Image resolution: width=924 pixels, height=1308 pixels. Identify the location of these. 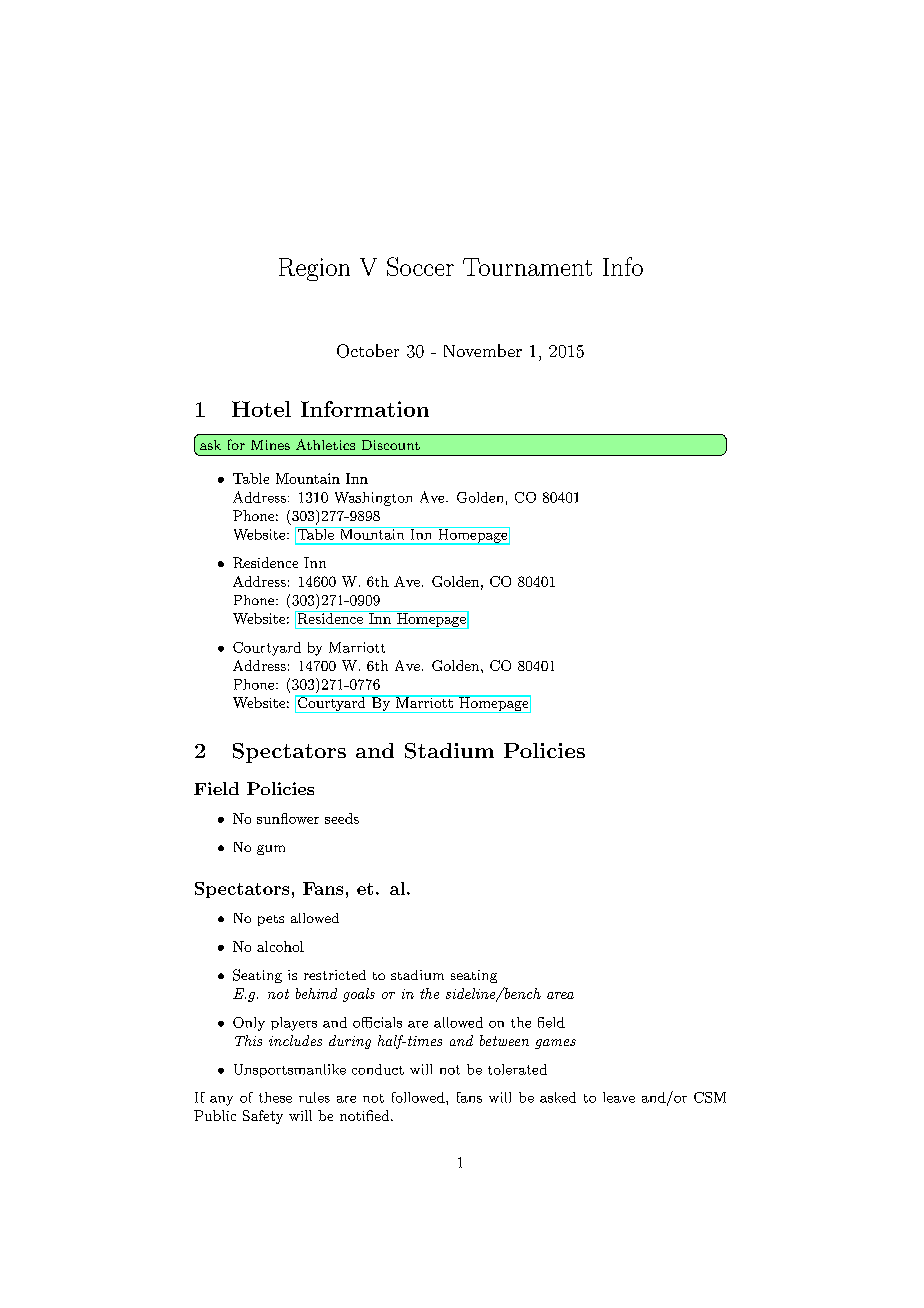
(275, 1097).
